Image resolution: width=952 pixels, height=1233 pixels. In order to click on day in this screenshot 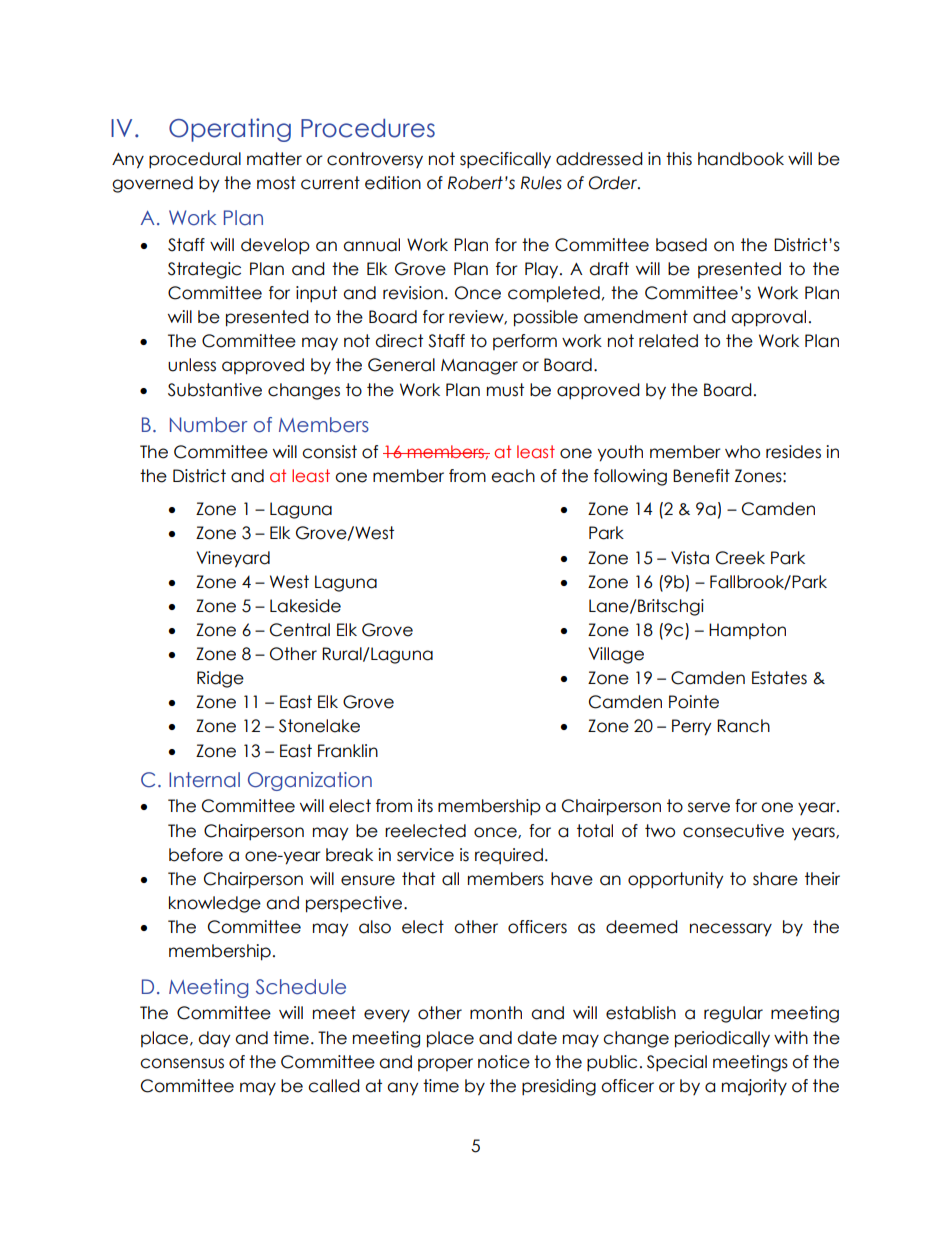, I will do `click(214, 1039)`.
